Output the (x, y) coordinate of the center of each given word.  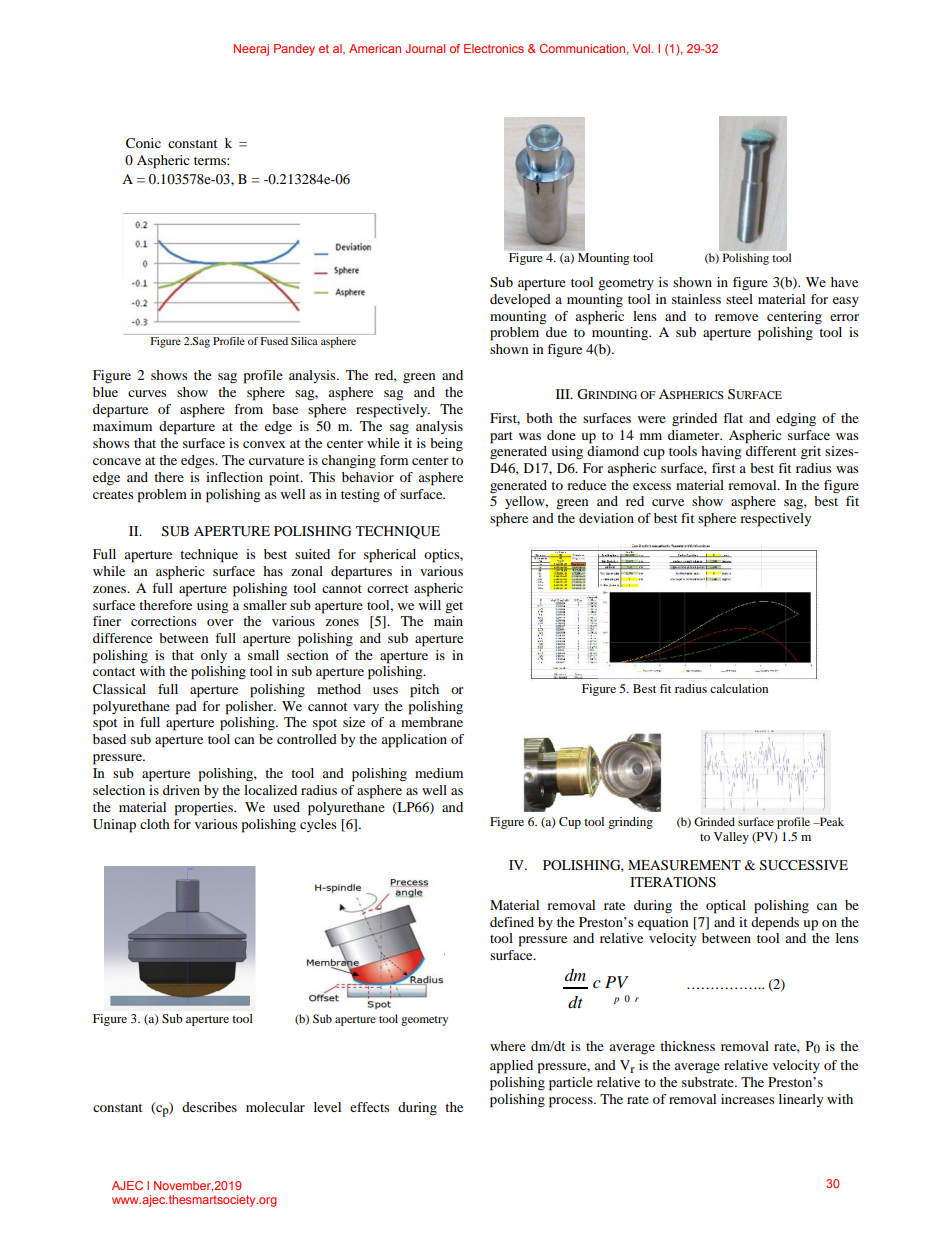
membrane (432, 722)
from (248, 409)
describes (209, 1107)
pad (186, 708)
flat (733, 418)
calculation (739, 688)
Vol (642, 48)
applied (511, 1067)
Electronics (494, 48)
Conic (143, 143)
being (446, 445)
